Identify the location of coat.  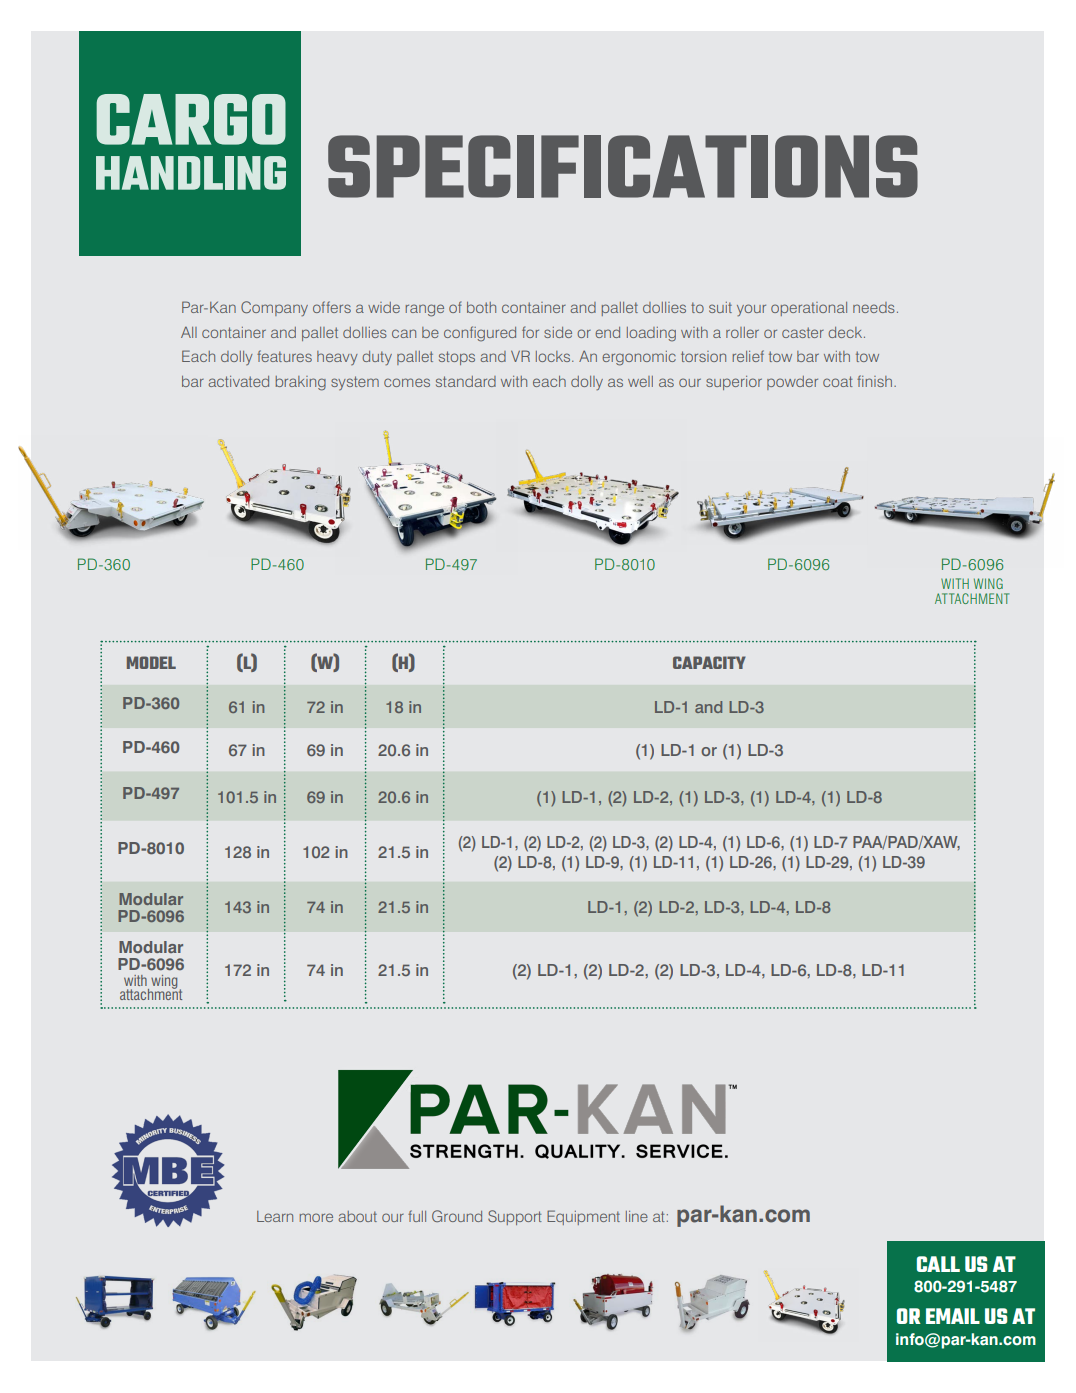
(838, 381).
